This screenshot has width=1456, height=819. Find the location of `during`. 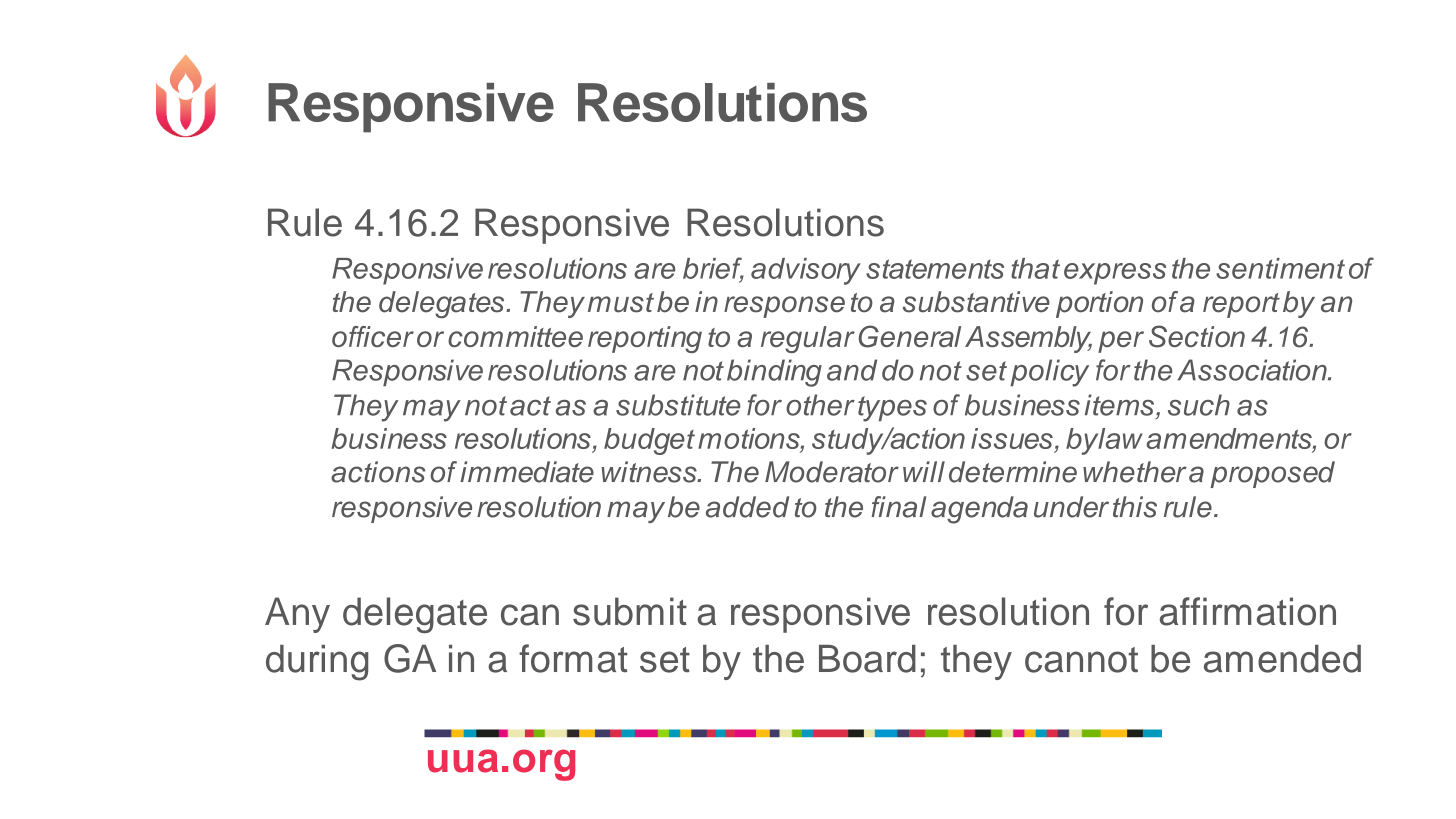

during is located at coordinates (317, 663).
